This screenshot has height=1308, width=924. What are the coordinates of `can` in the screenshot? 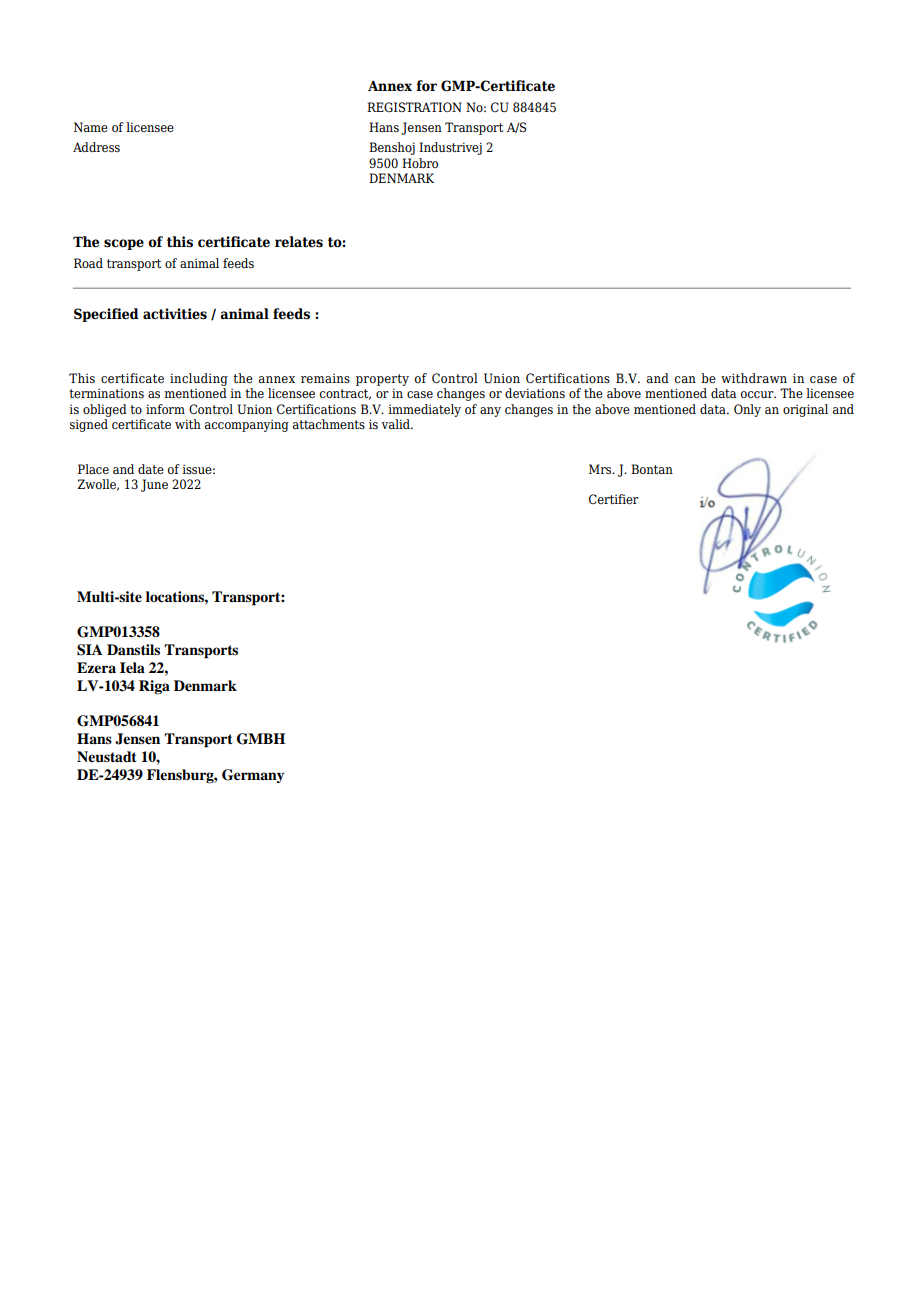 It's located at (685, 379).
